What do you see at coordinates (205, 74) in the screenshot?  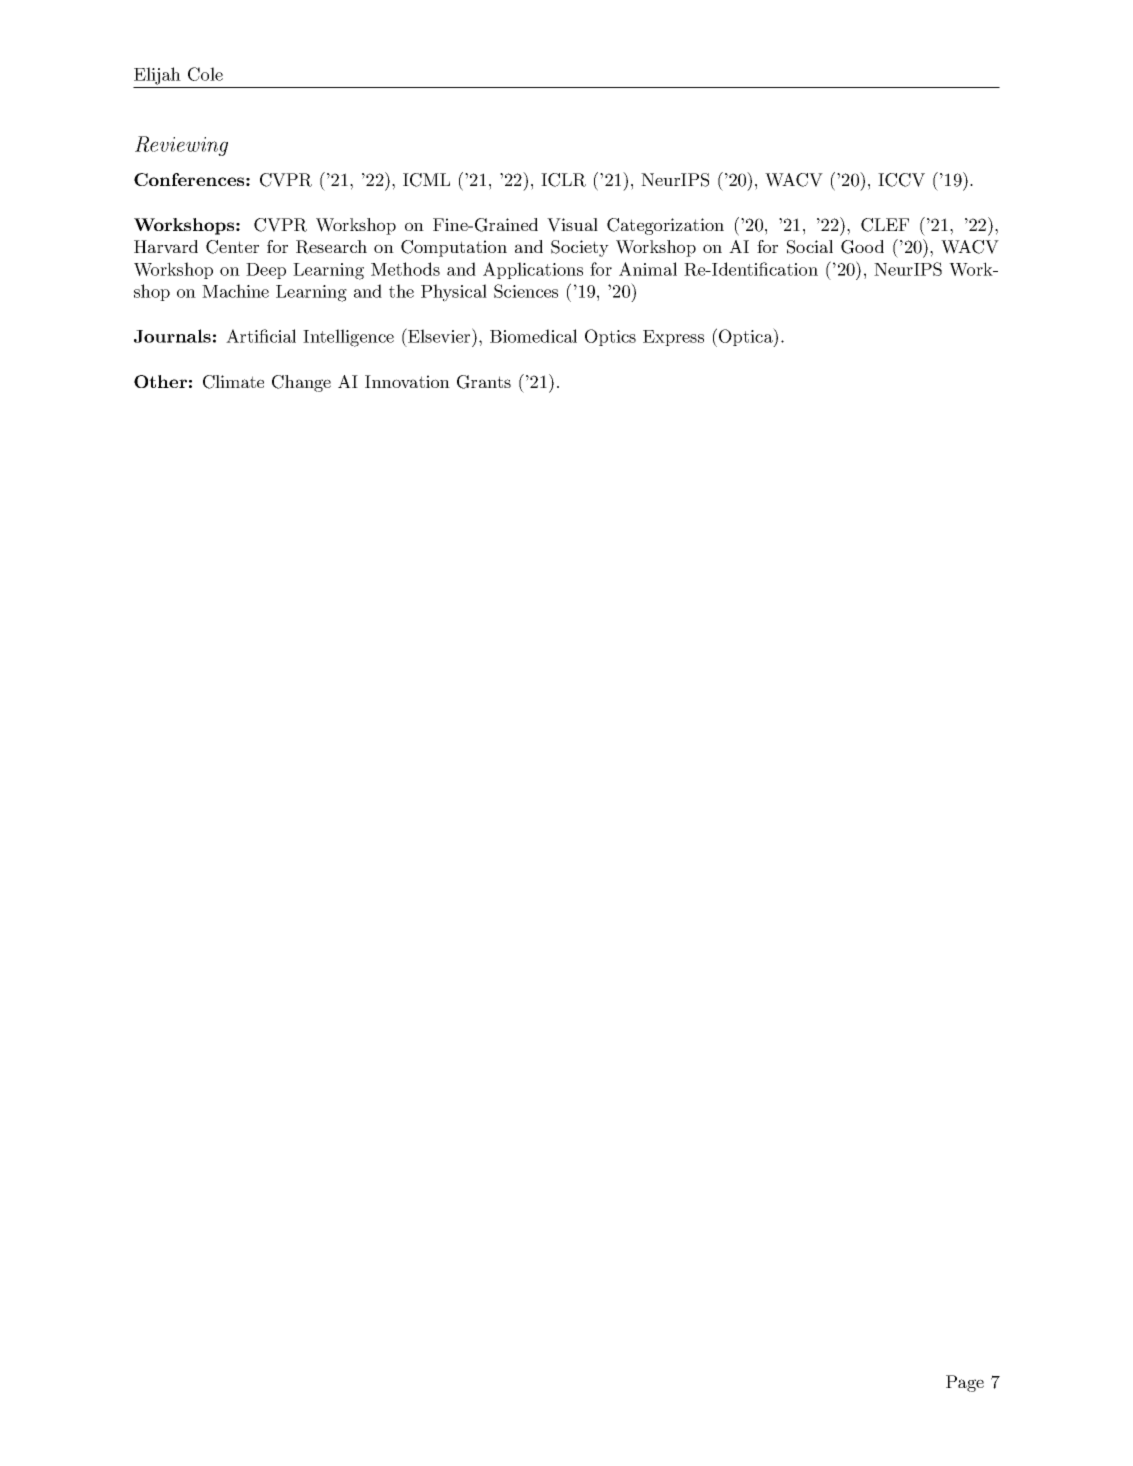 I see `Cole` at bounding box center [205, 74].
